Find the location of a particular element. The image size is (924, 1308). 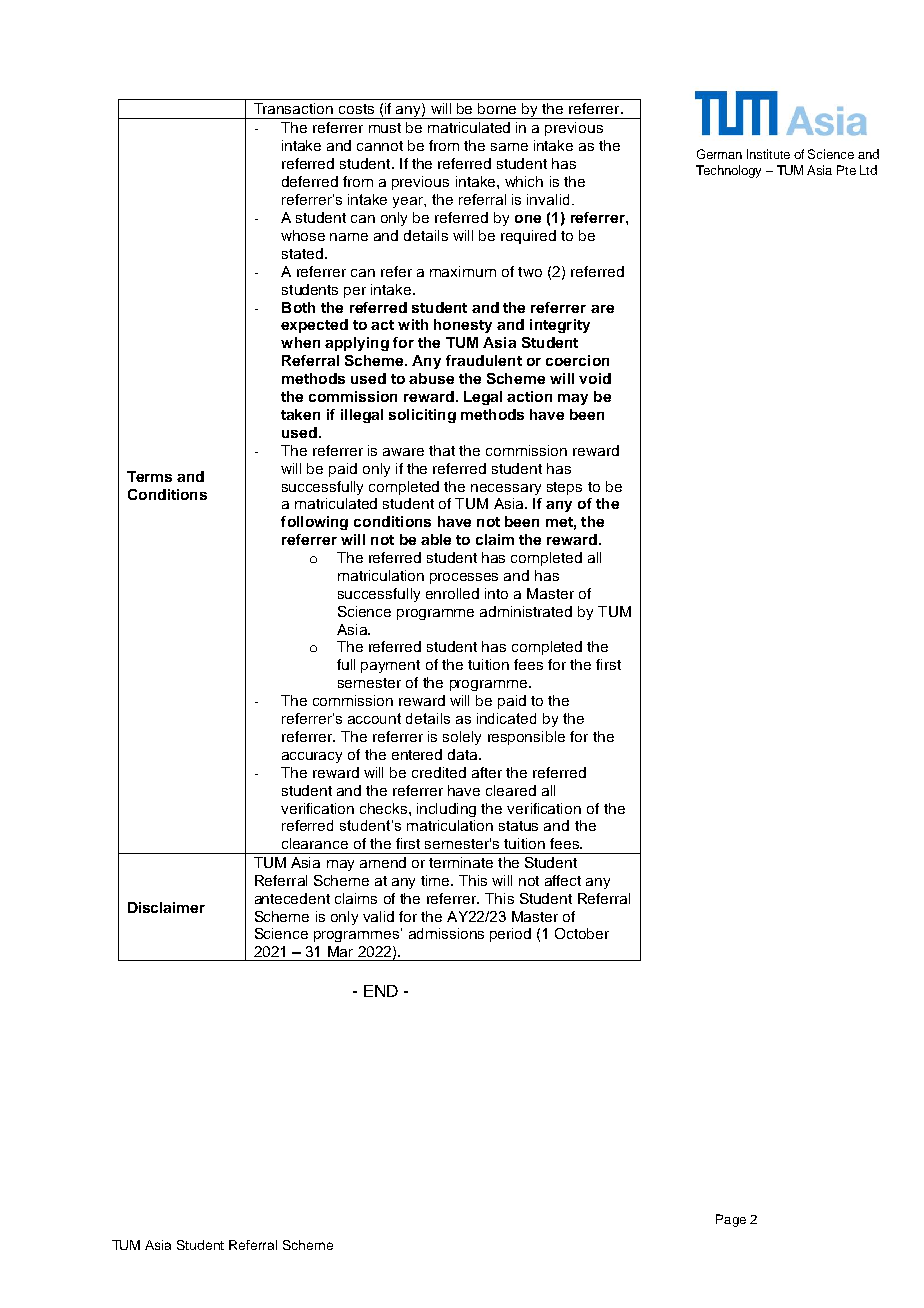

October is located at coordinates (582, 933).
